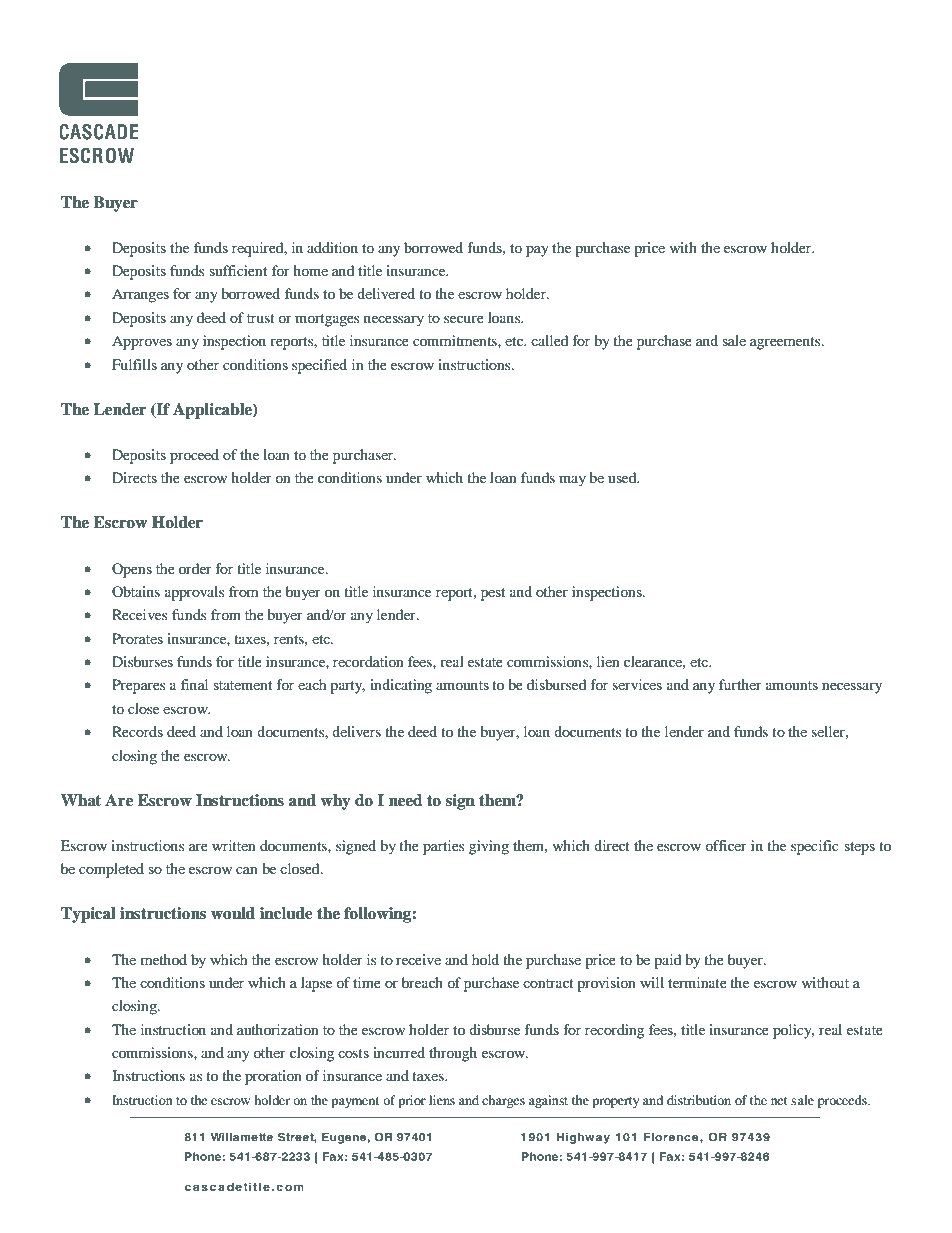  What do you see at coordinates (726, 845) in the screenshot?
I see `officer` at bounding box center [726, 845].
